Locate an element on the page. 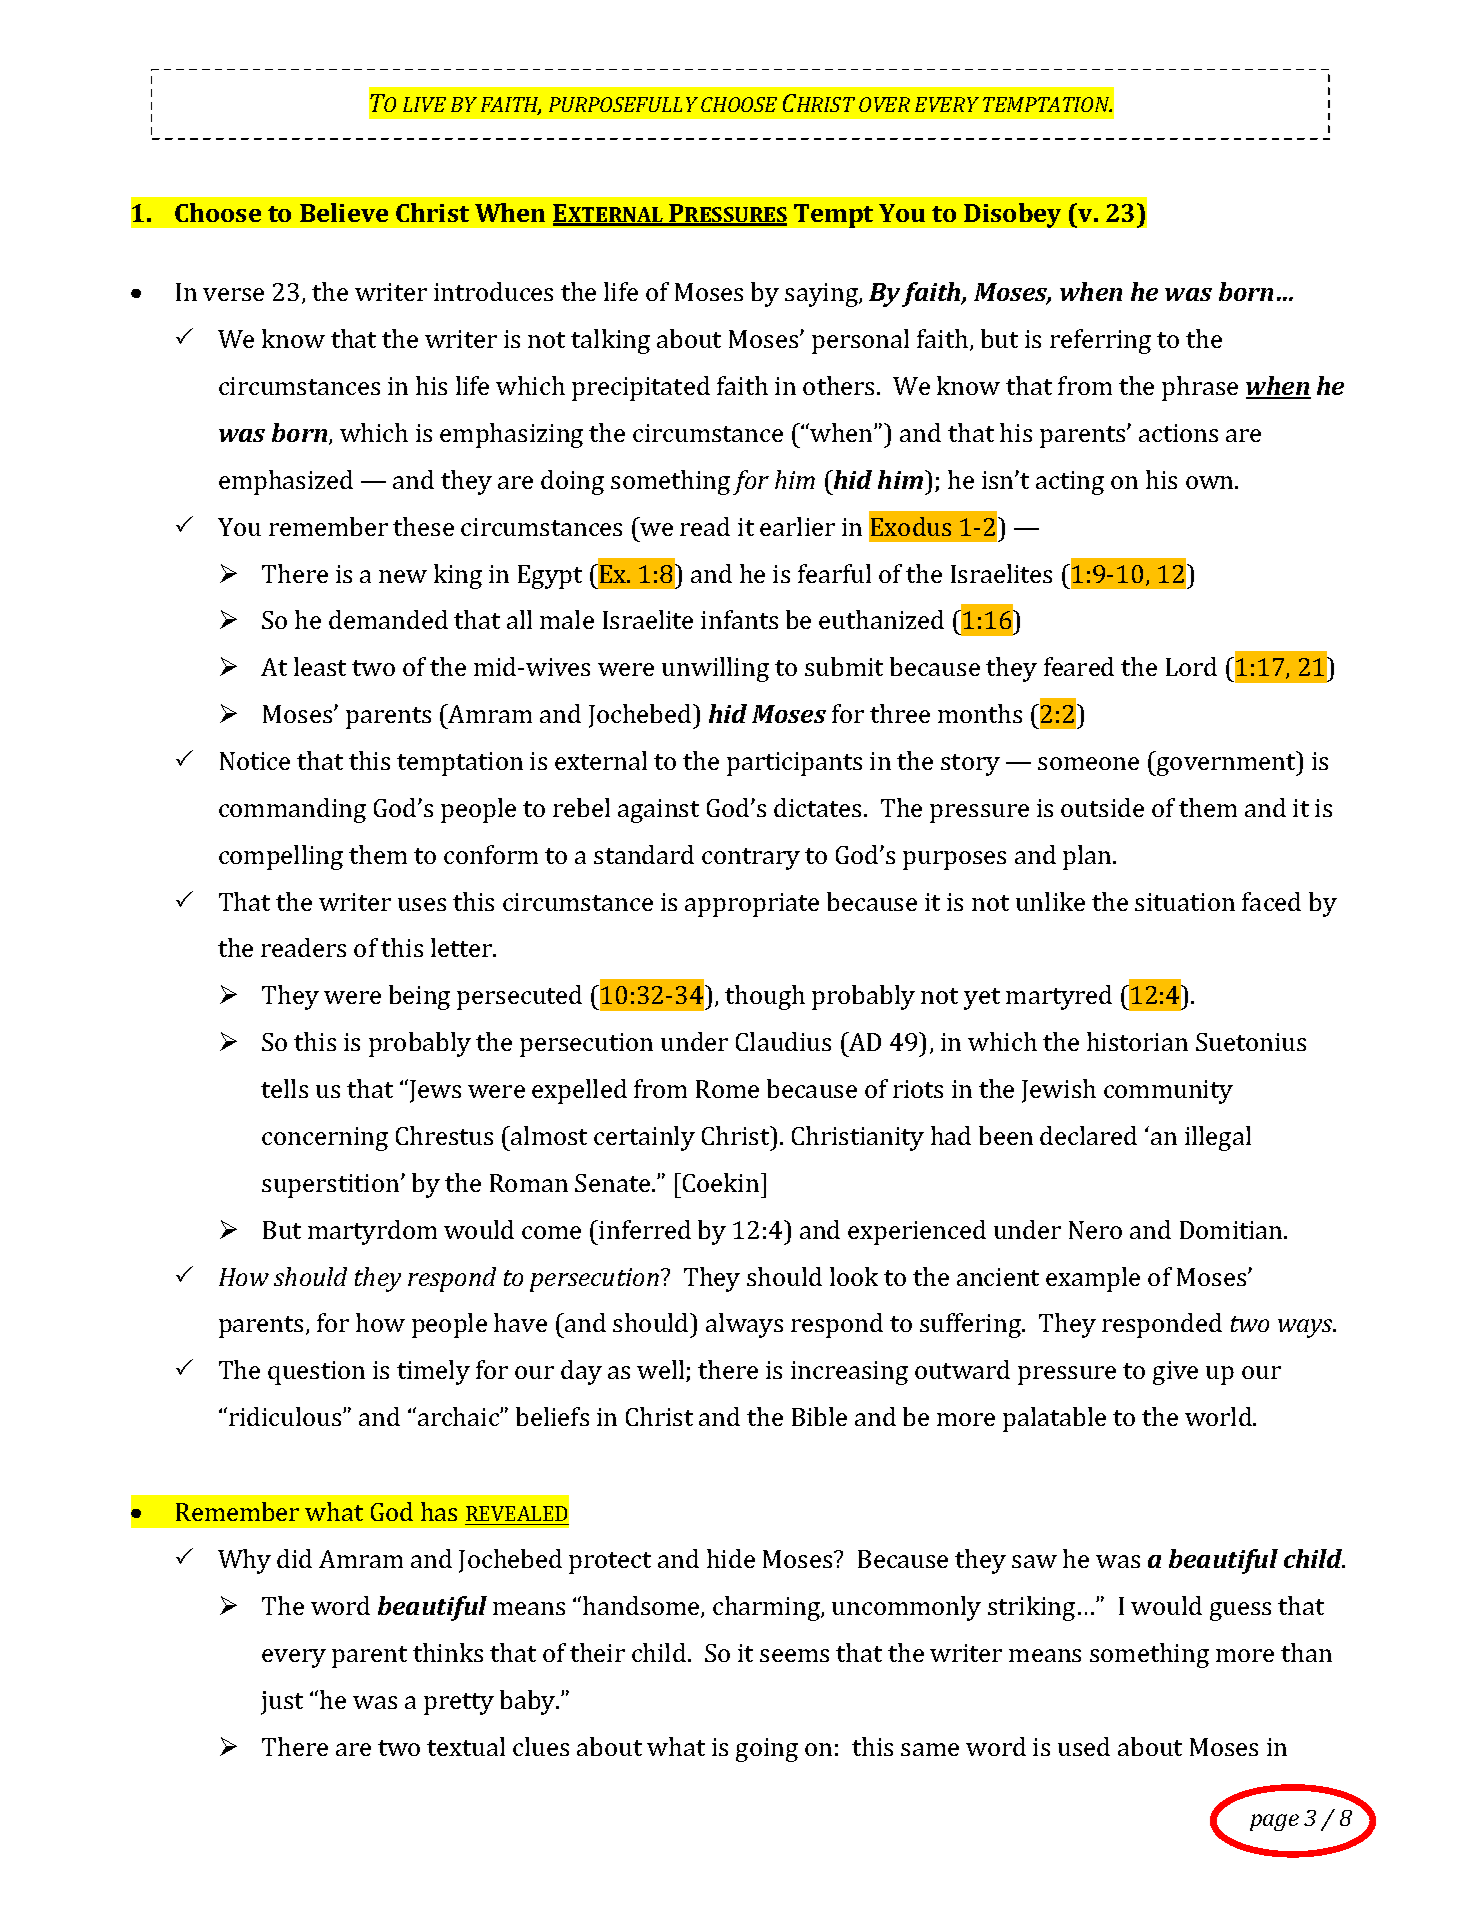 This document has width=1483, height=1919. Disobey is located at coordinates (1012, 215).
